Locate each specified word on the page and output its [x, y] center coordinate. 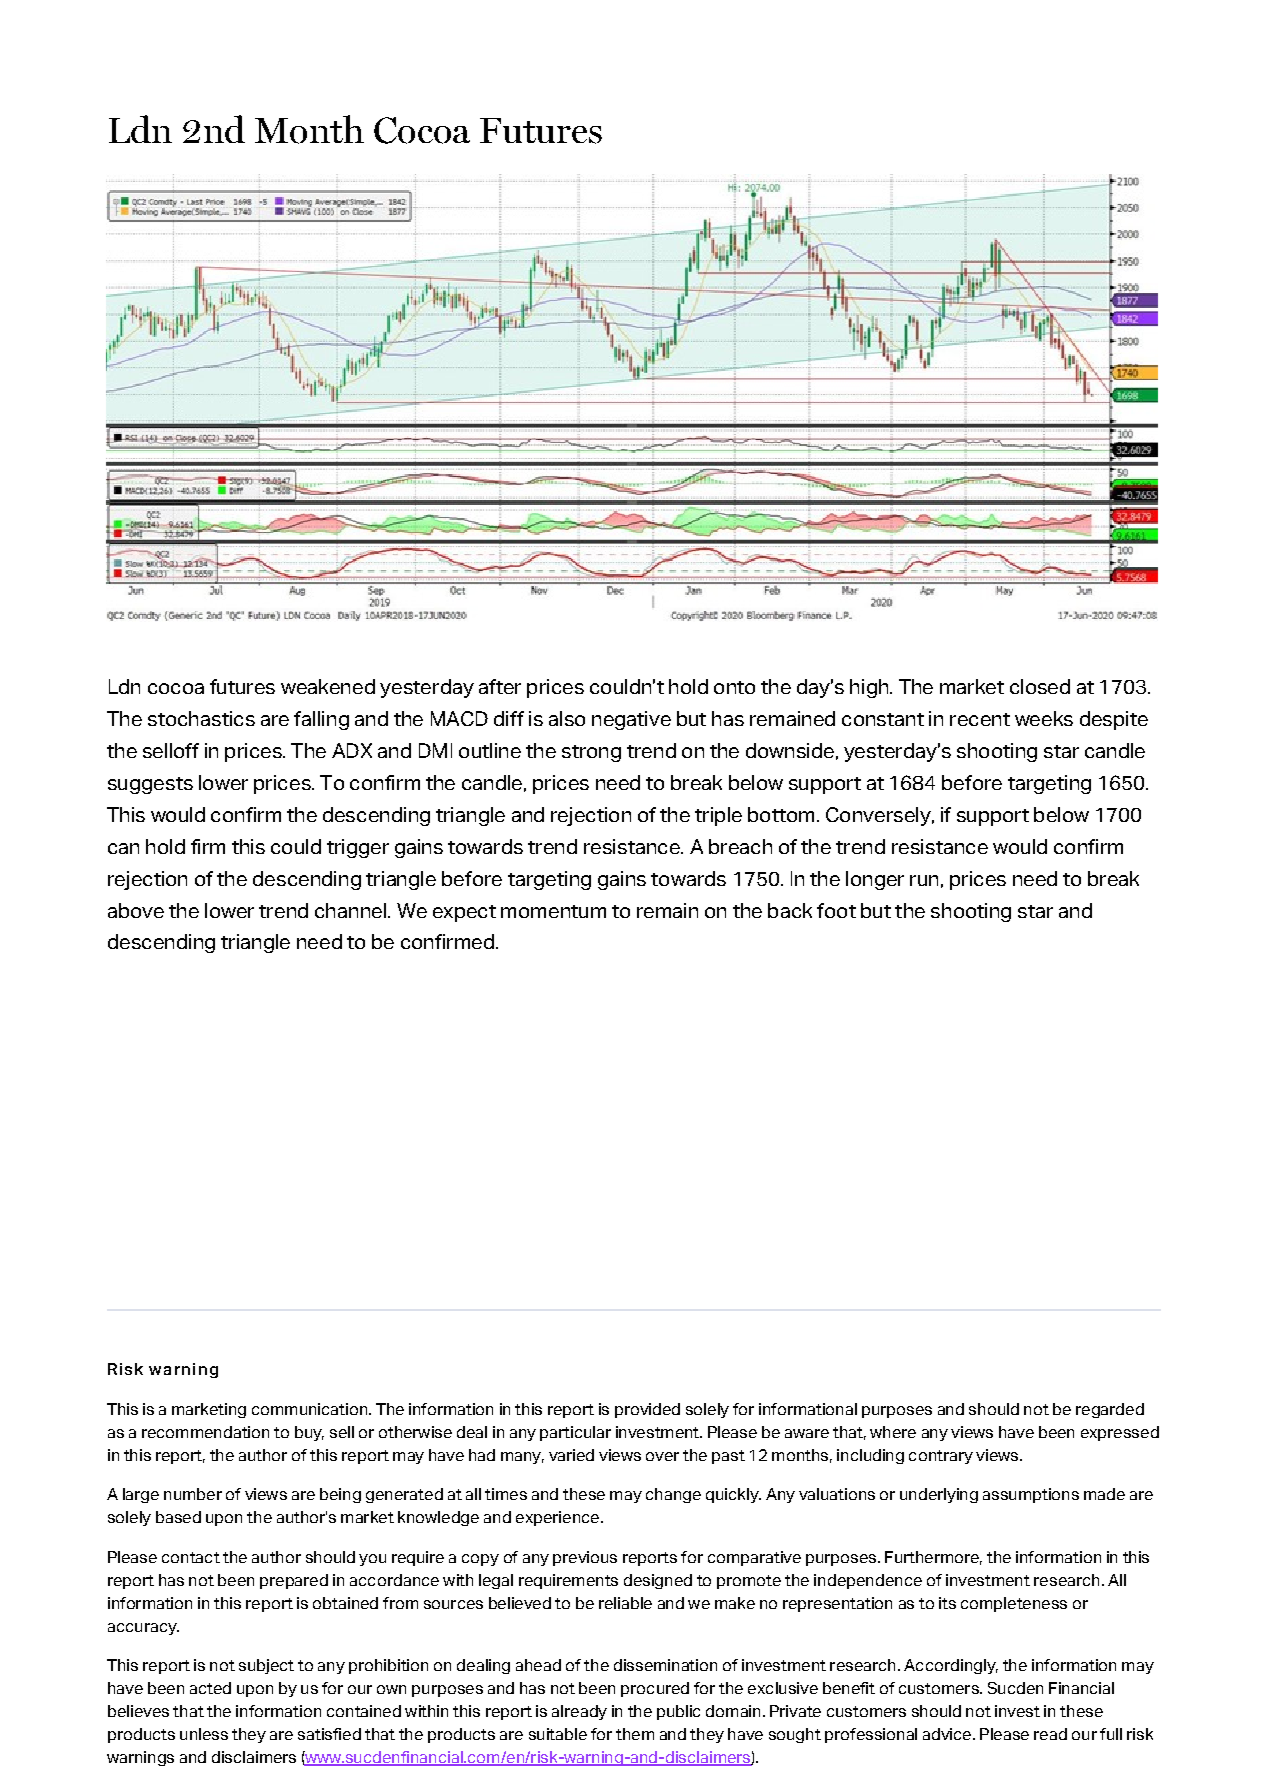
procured [655, 1689]
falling [321, 720]
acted [210, 1688]
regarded [1110, 1410]
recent [980, 719]
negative [631, 720]
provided [647, 1410]
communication [311, 1409]
